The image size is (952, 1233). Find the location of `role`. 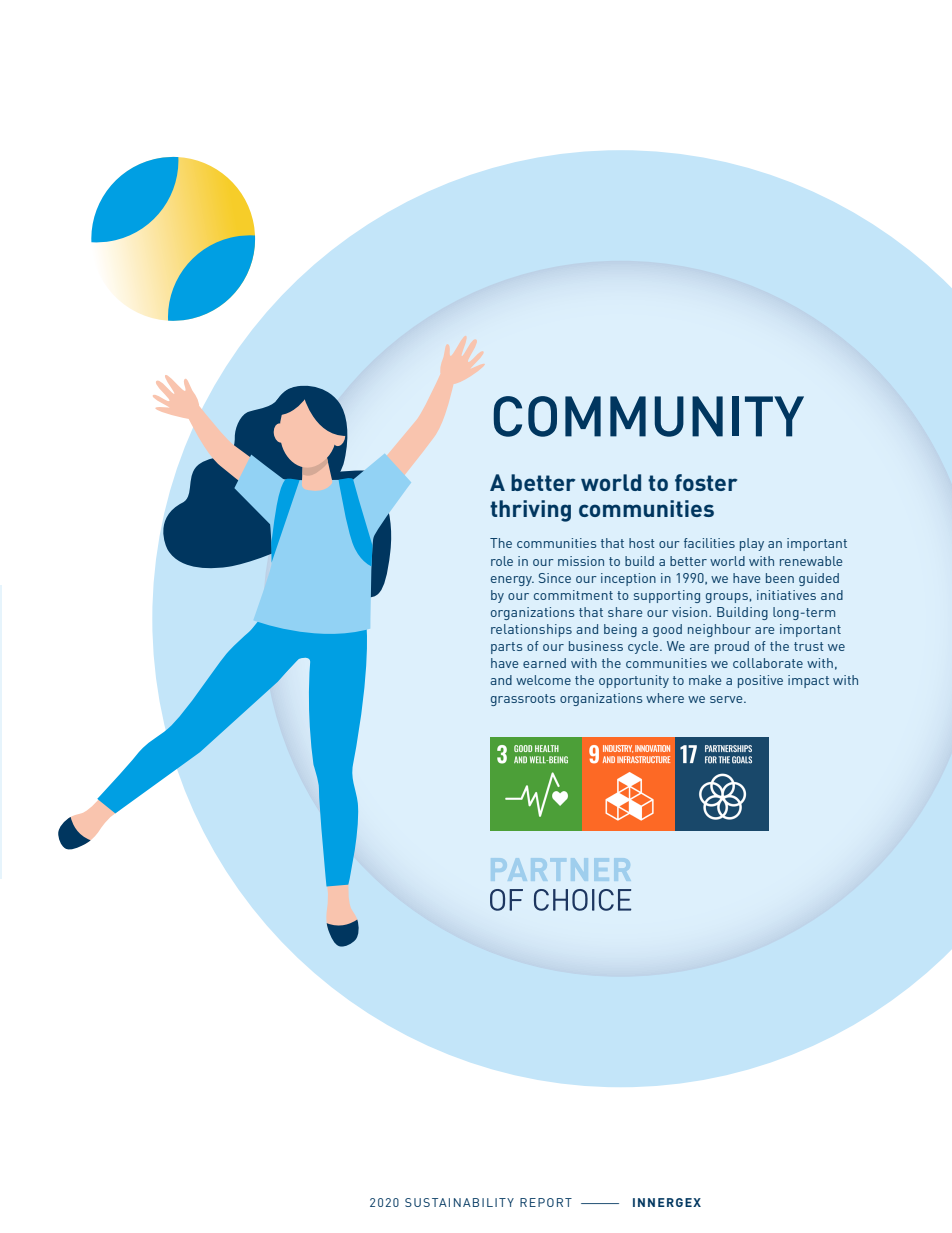

role is located at coordinates (502, 561).
